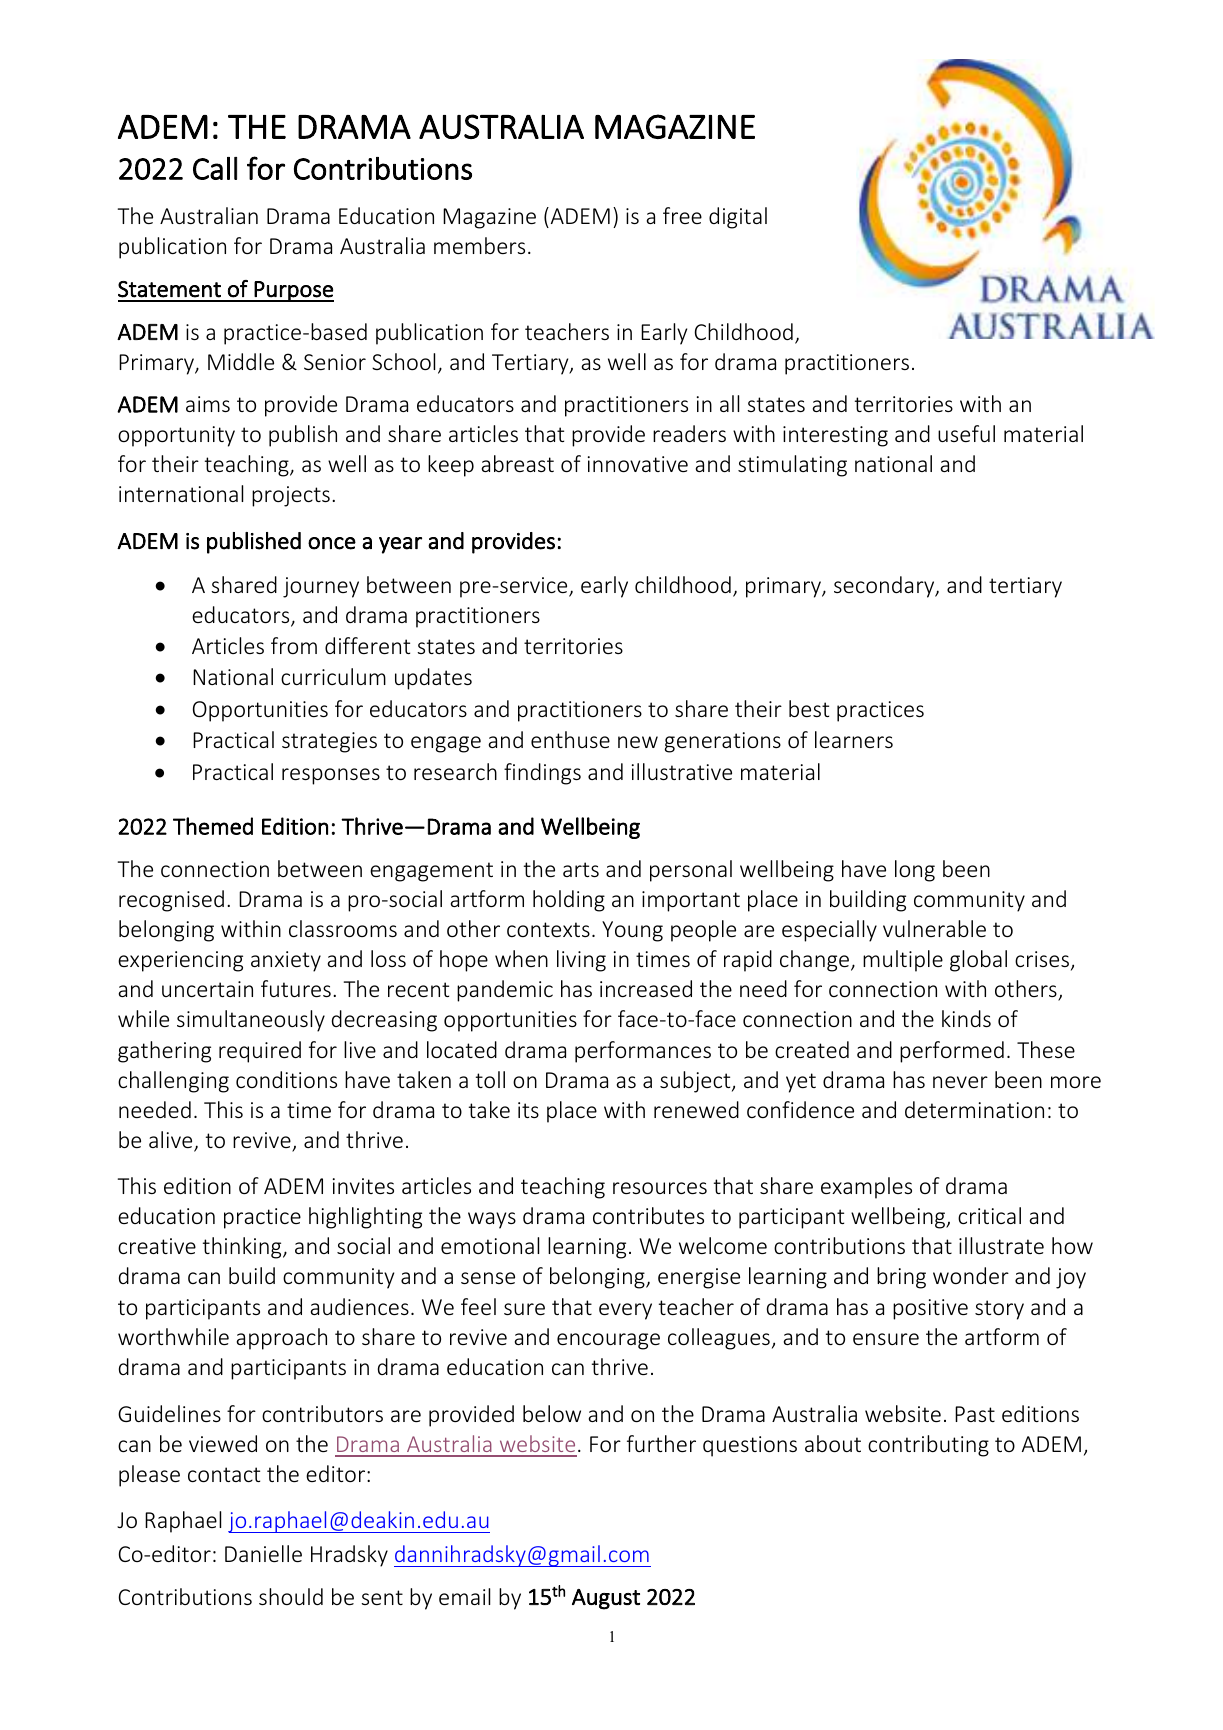 This screenshot has width=1223, height=1730. What do you see at coordinates (213, 826) in the screenshot?
I see `Themed` at bounding box center [213, 826].
